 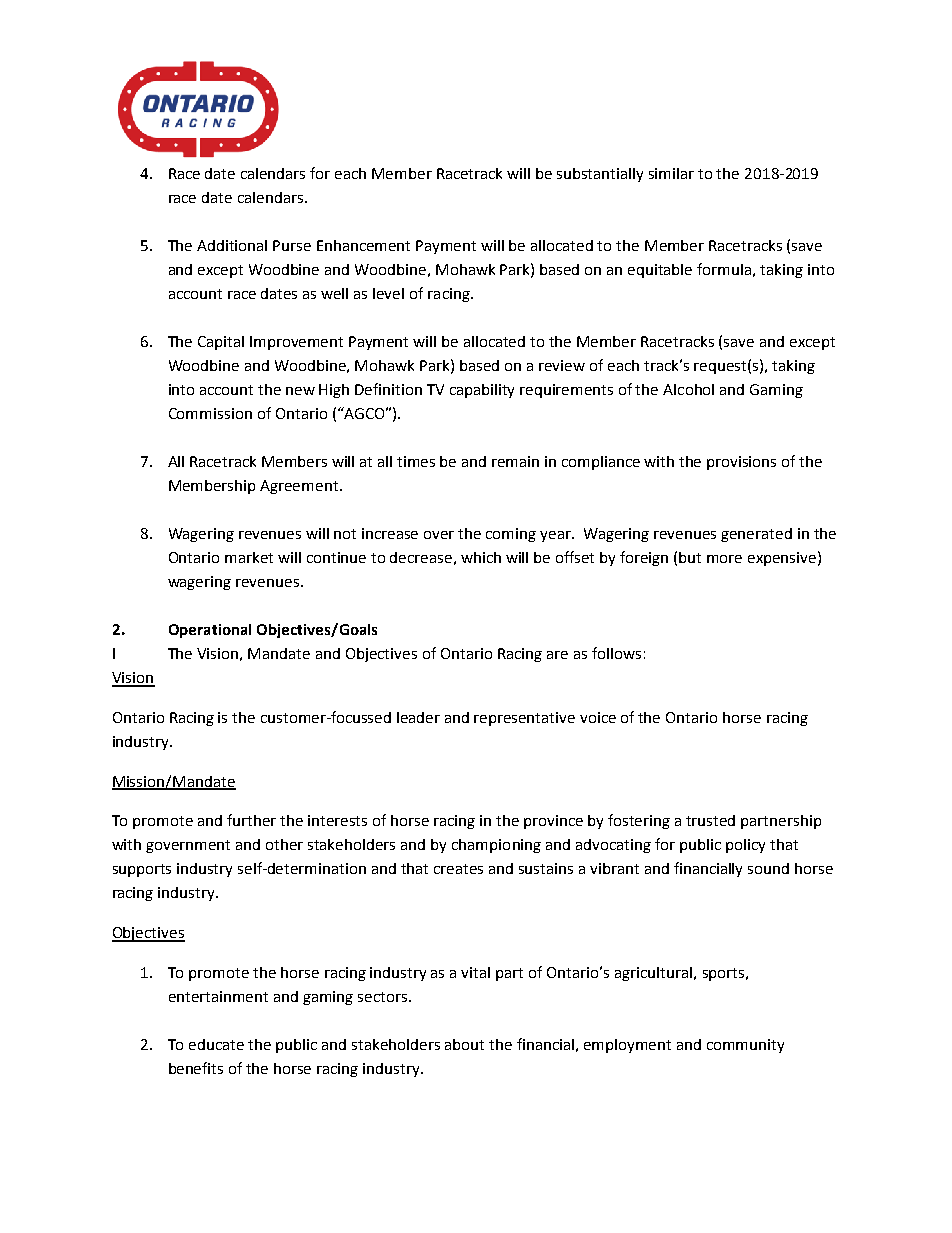 I want to click on Enhancement, so click(x=363, y=245).
